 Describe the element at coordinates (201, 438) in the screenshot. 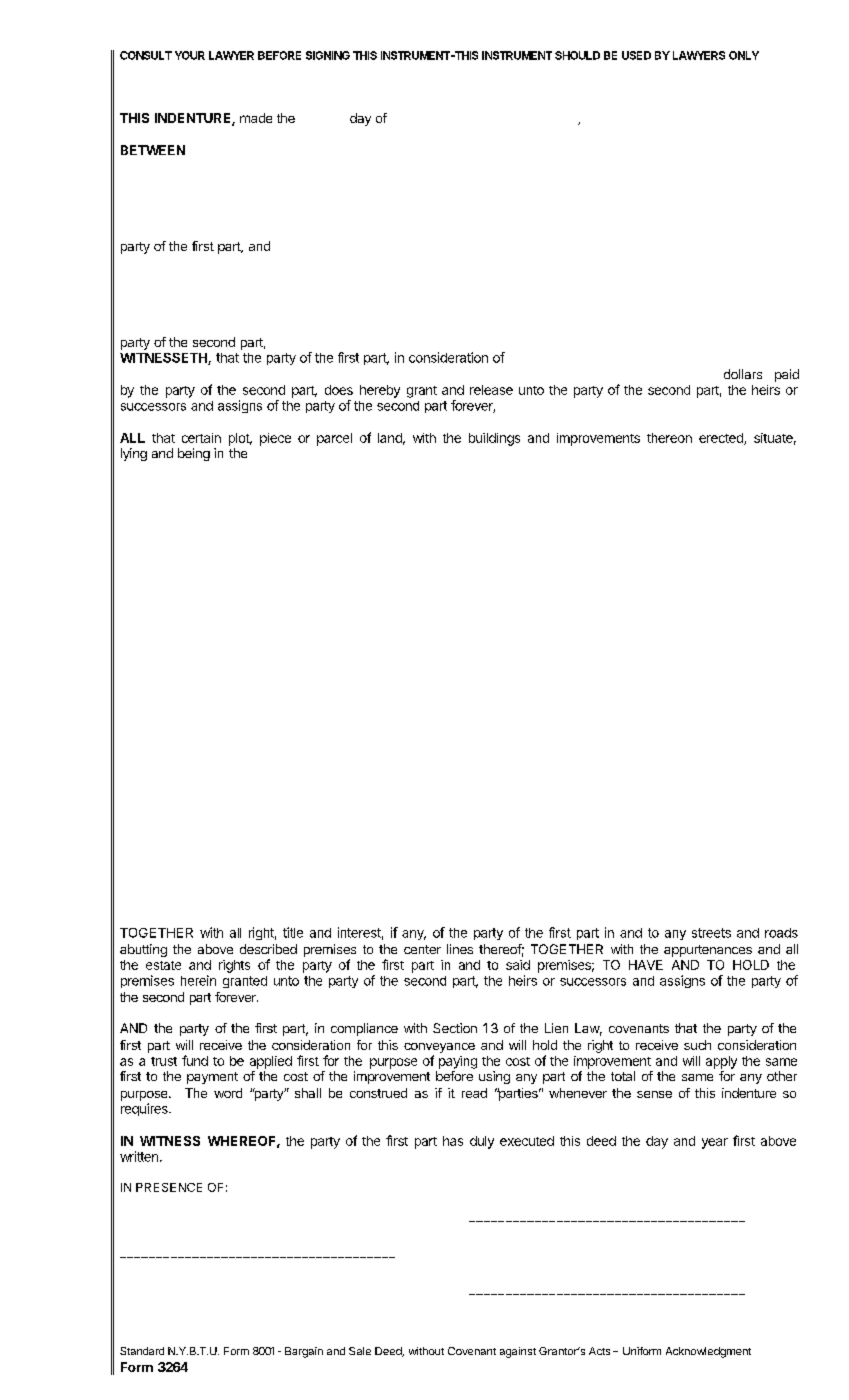

I see `certain` at that location.
